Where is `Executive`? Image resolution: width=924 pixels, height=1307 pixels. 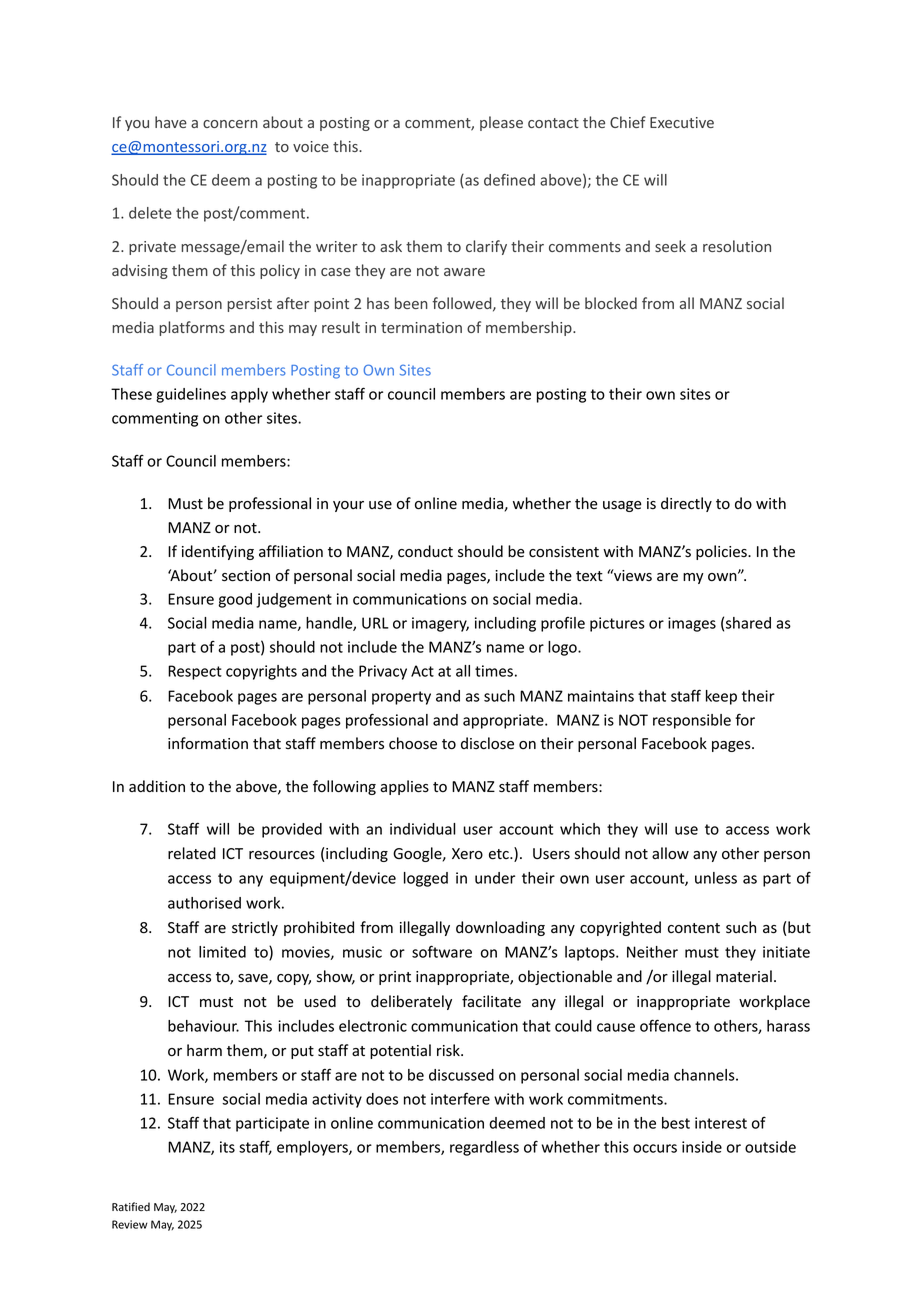 Executive is located at coordinates (682, 122).
